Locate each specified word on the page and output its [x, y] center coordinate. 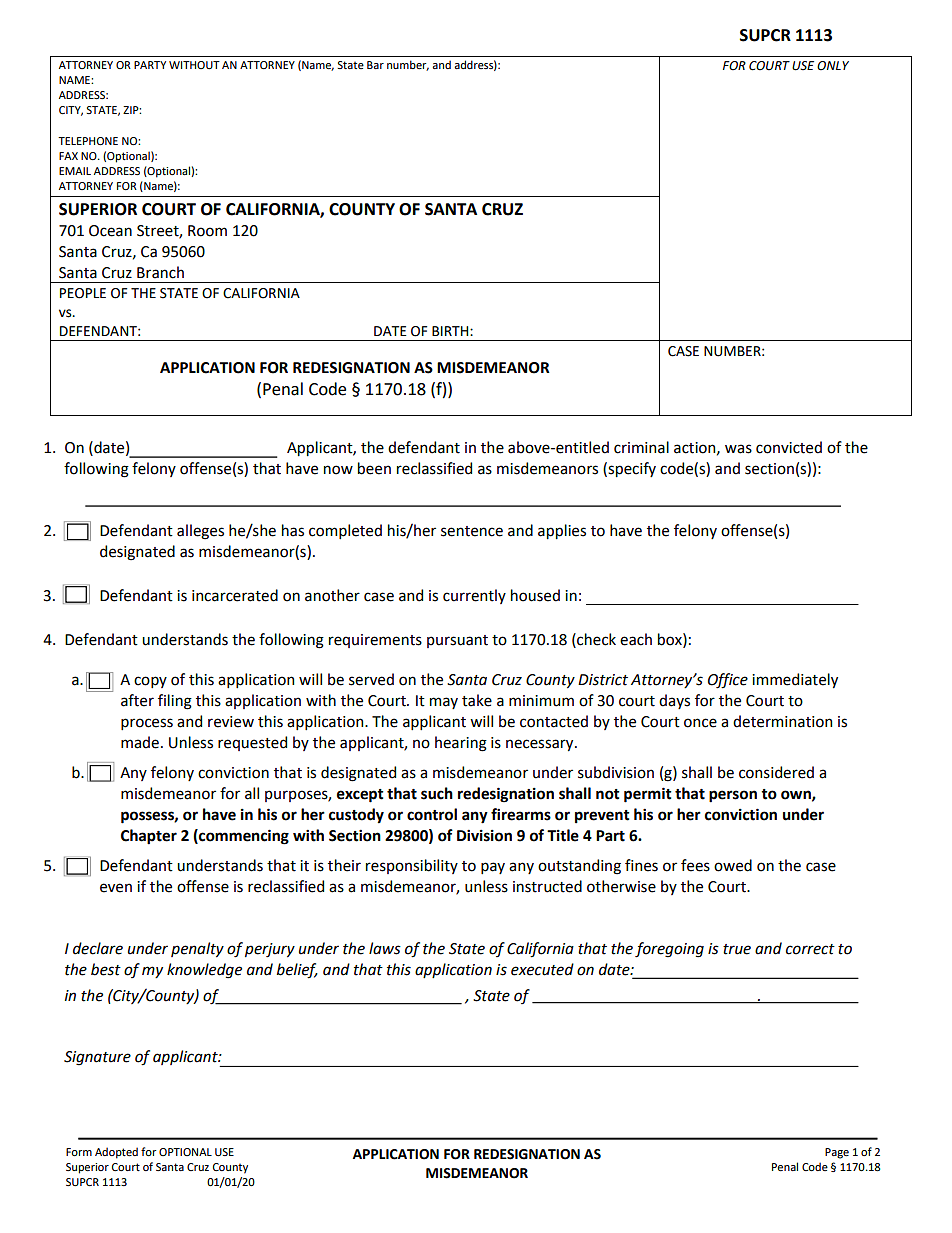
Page [837, 1153]
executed [542, 969]
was [738, 449]
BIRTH [451, 331]
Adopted [116, 1153]
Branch [160, 272]
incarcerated [235, 595]
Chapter [149, 837]
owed [733, 865]
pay [493, 868]
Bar [375, 65]
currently [474, 596]
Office [728, 681]
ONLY [833, 66]
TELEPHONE [88, 141]
